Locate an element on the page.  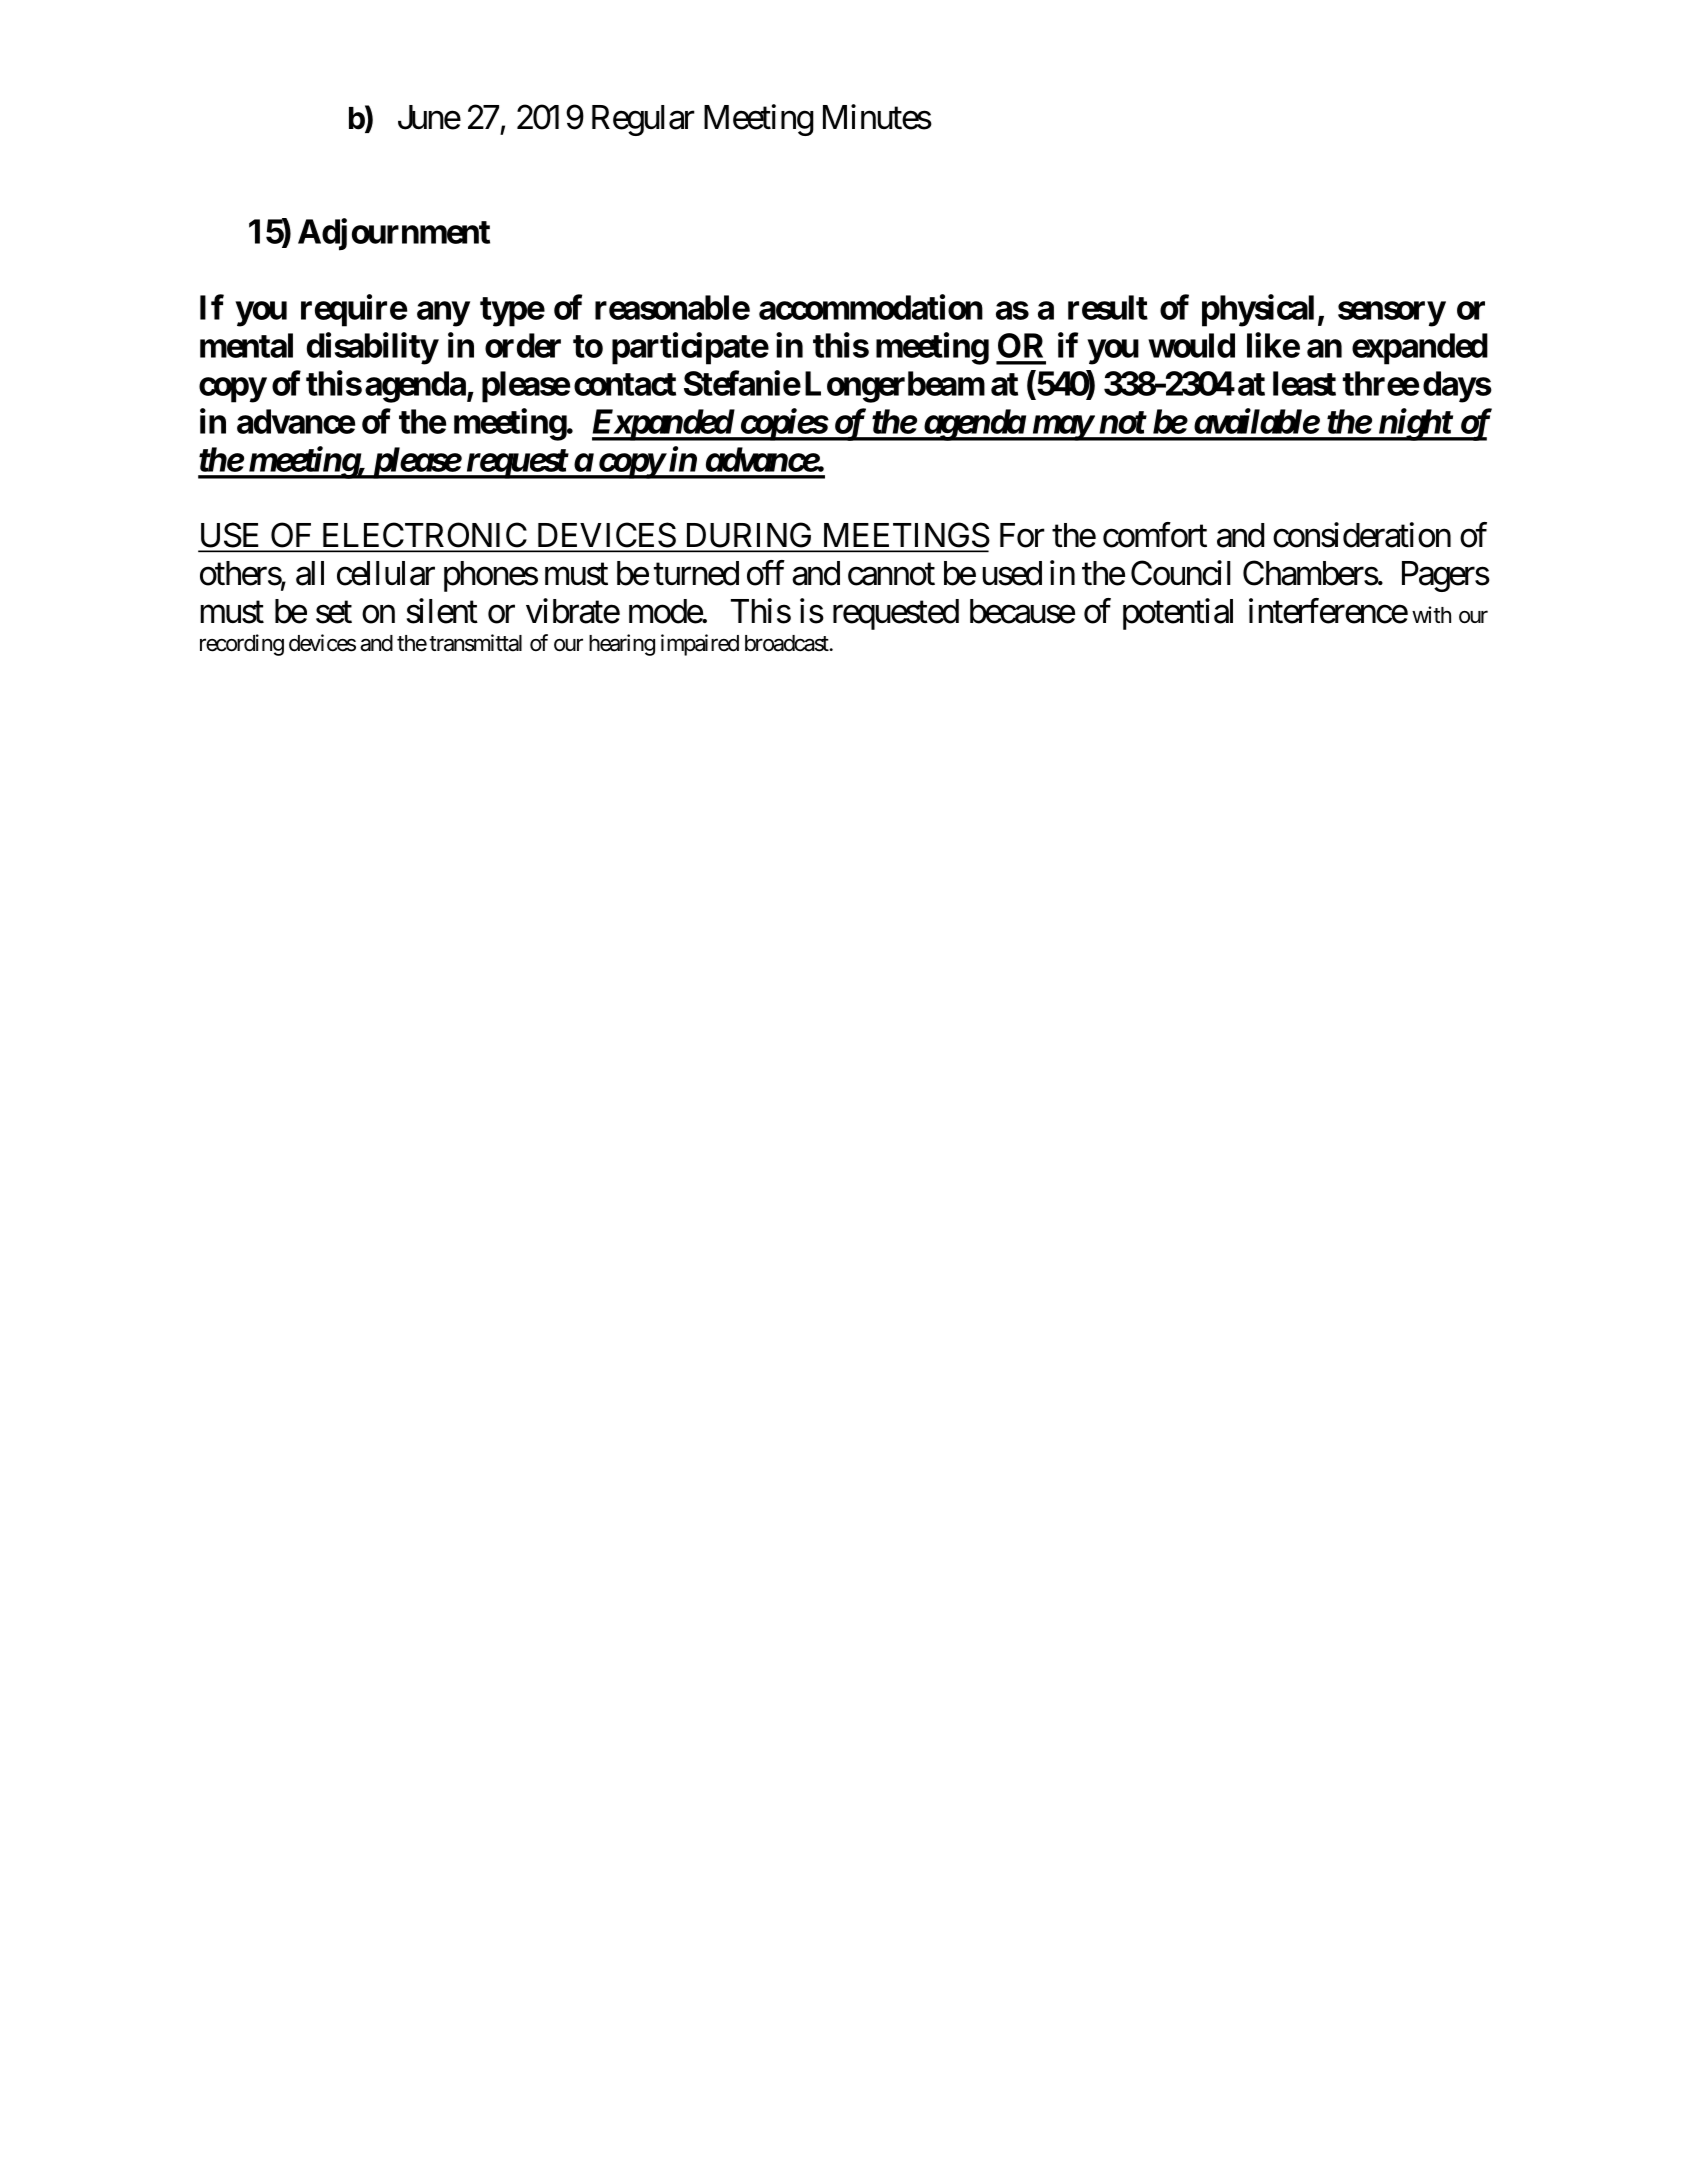
order is located at coordinates (523, 345).
